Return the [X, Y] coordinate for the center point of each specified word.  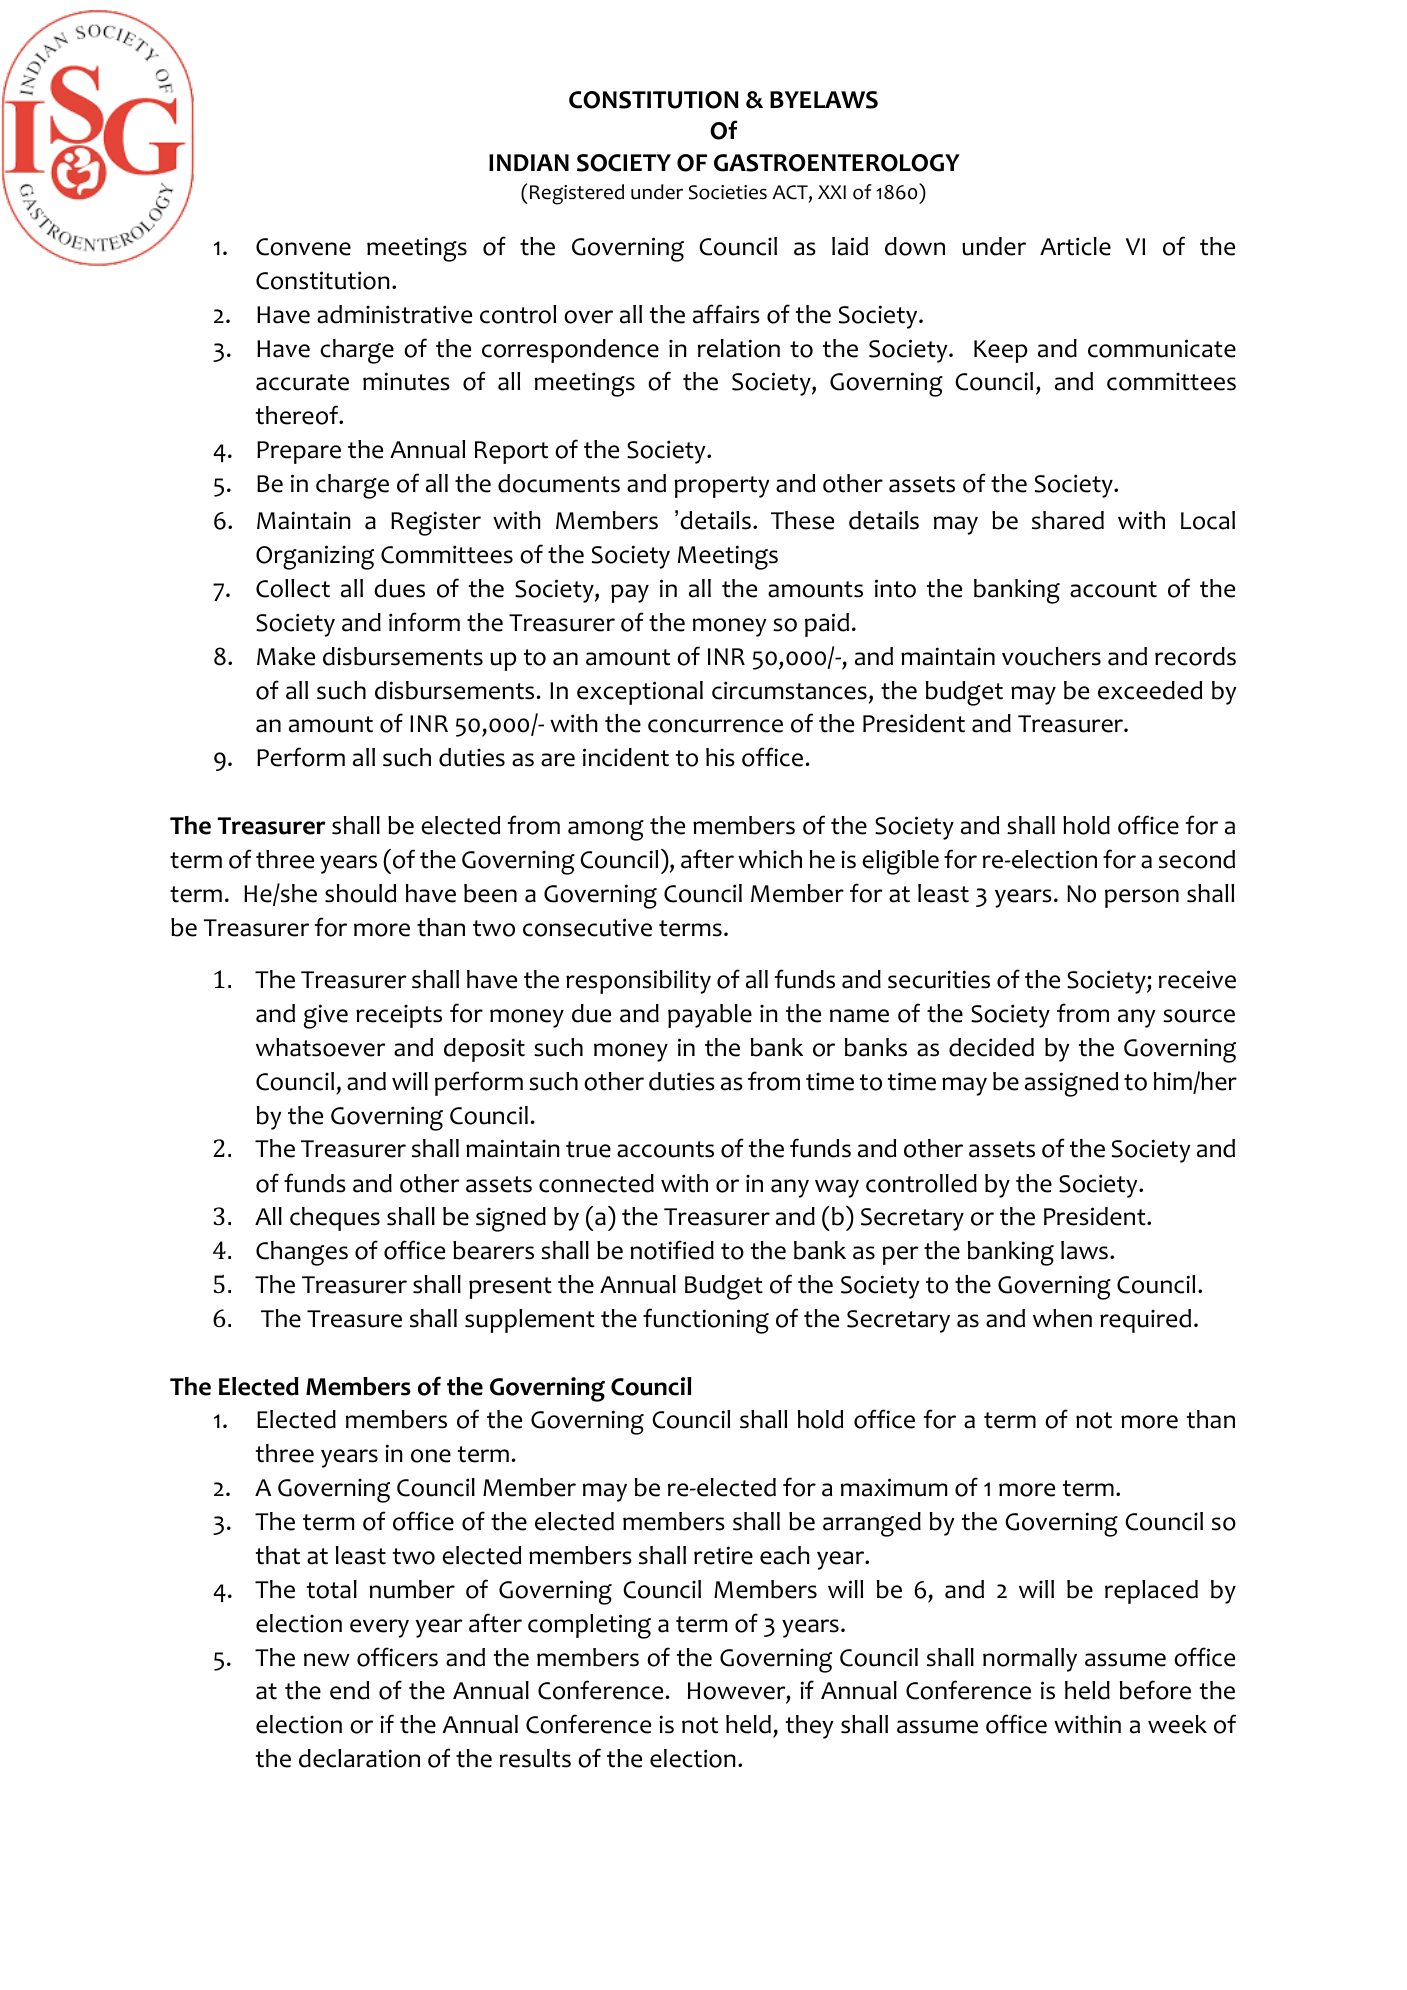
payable [710, 1016]
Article [1075, 246]
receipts [399, 1016]
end [349, 1690]
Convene [303, 247]
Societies [728, 192]
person [1142, 898]
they [810, 1727]
